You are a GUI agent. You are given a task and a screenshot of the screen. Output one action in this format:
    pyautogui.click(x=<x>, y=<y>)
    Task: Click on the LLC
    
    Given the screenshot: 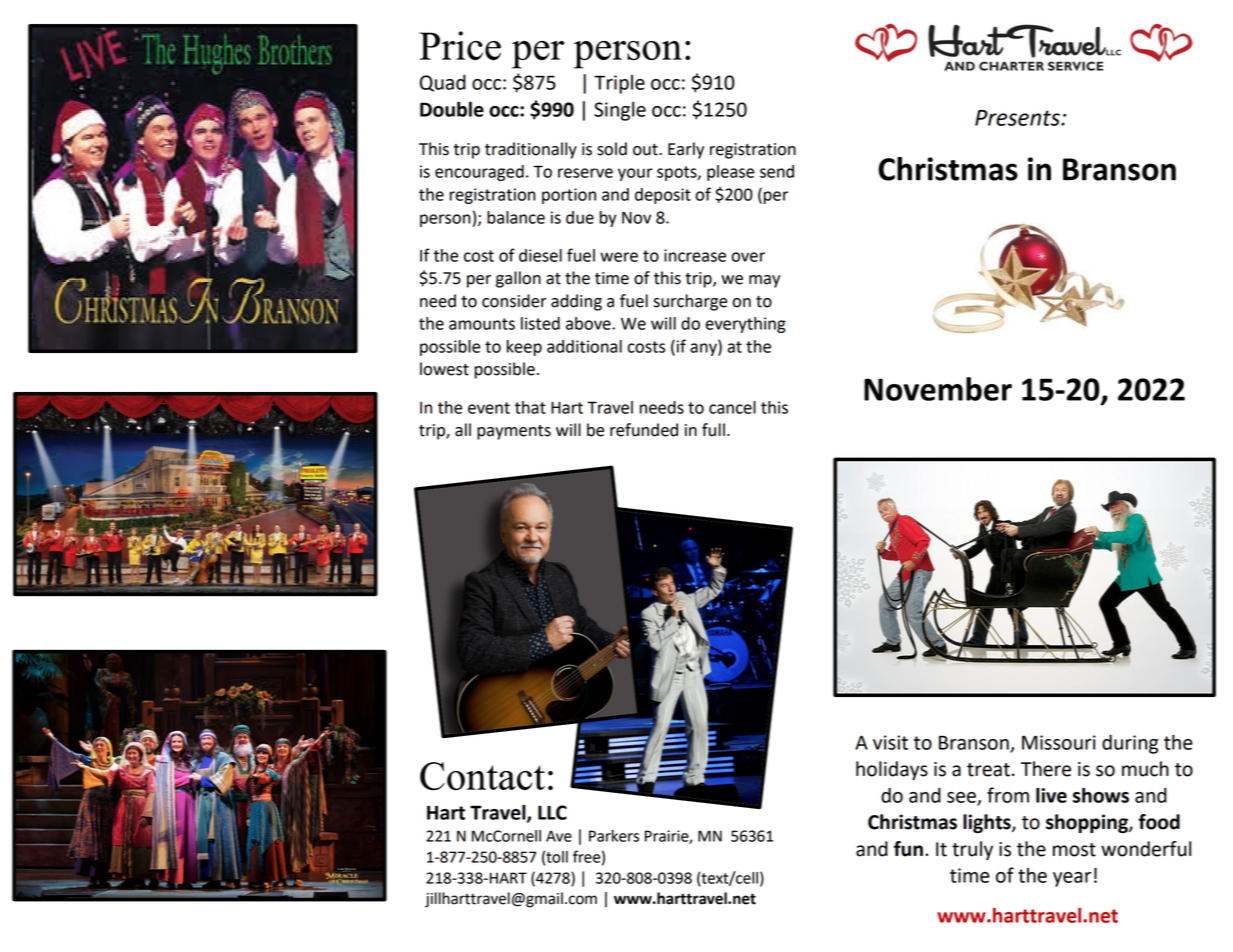 What is the action you would take?
    pyautogui.click(x=552, y=812)
